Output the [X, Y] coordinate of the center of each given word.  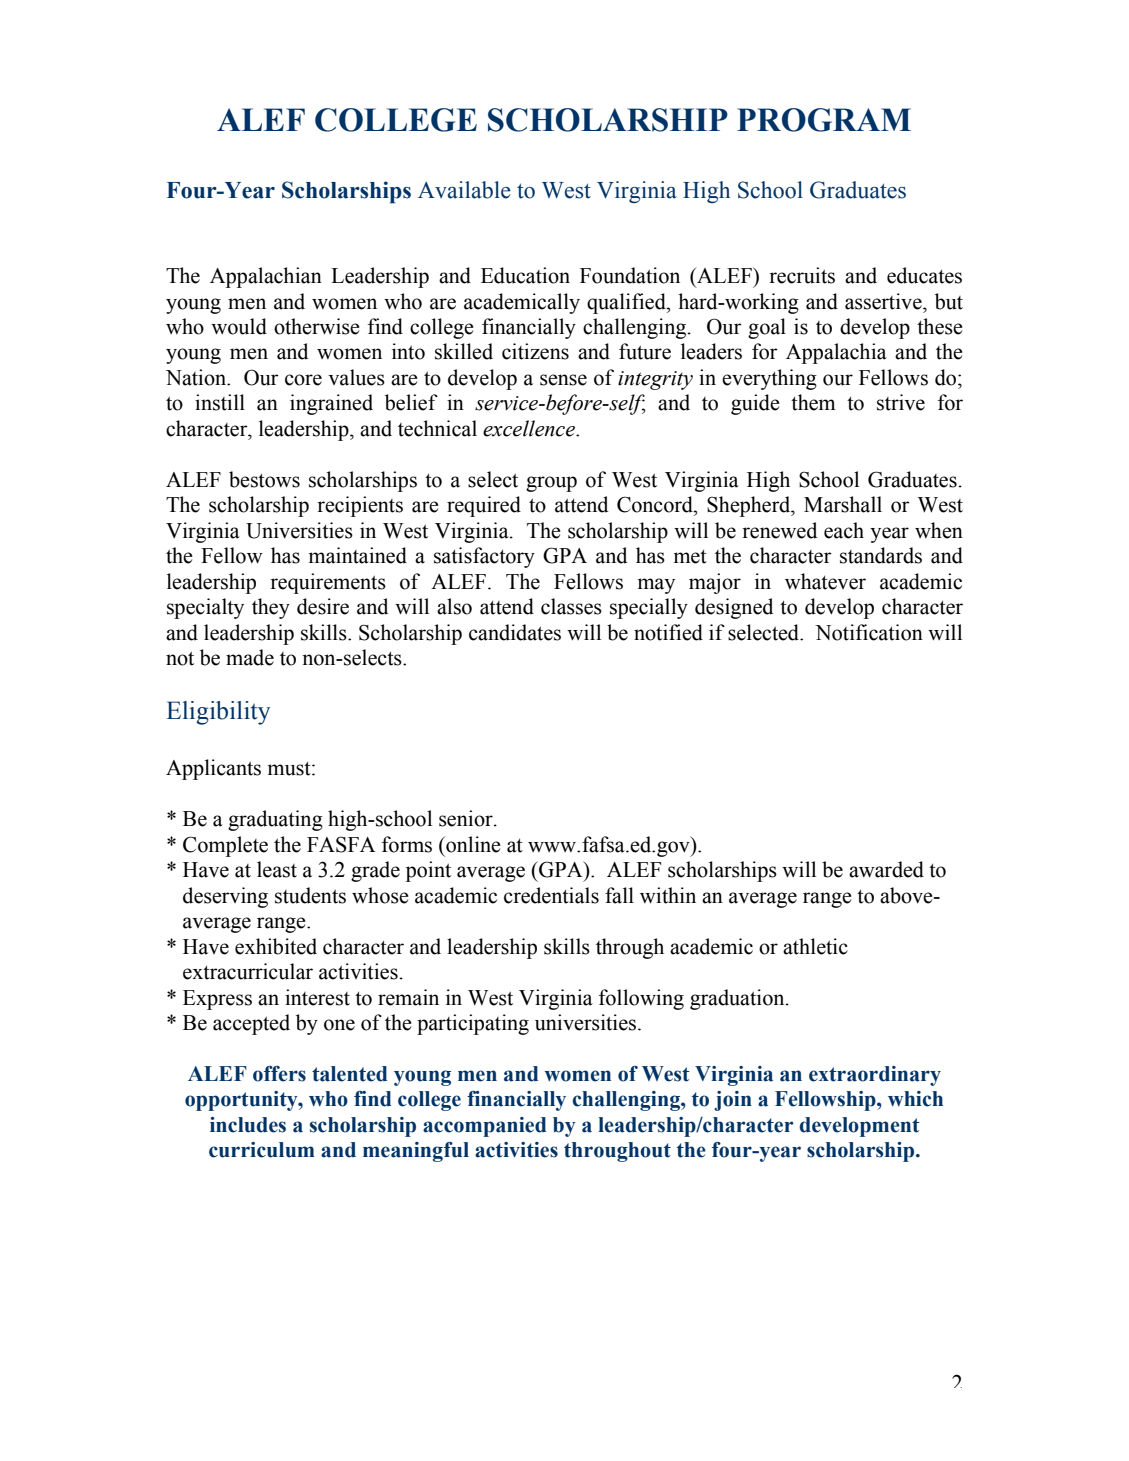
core [303, 380]
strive [901, 402]
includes [248, 1125]
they [271, 608]
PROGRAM [824, 120]
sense [563, 380]
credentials [551, 895]
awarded [886, 869]
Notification [869, 632]
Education [525, 275]
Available [464, 190]
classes [571, 606]
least [277, 869]
